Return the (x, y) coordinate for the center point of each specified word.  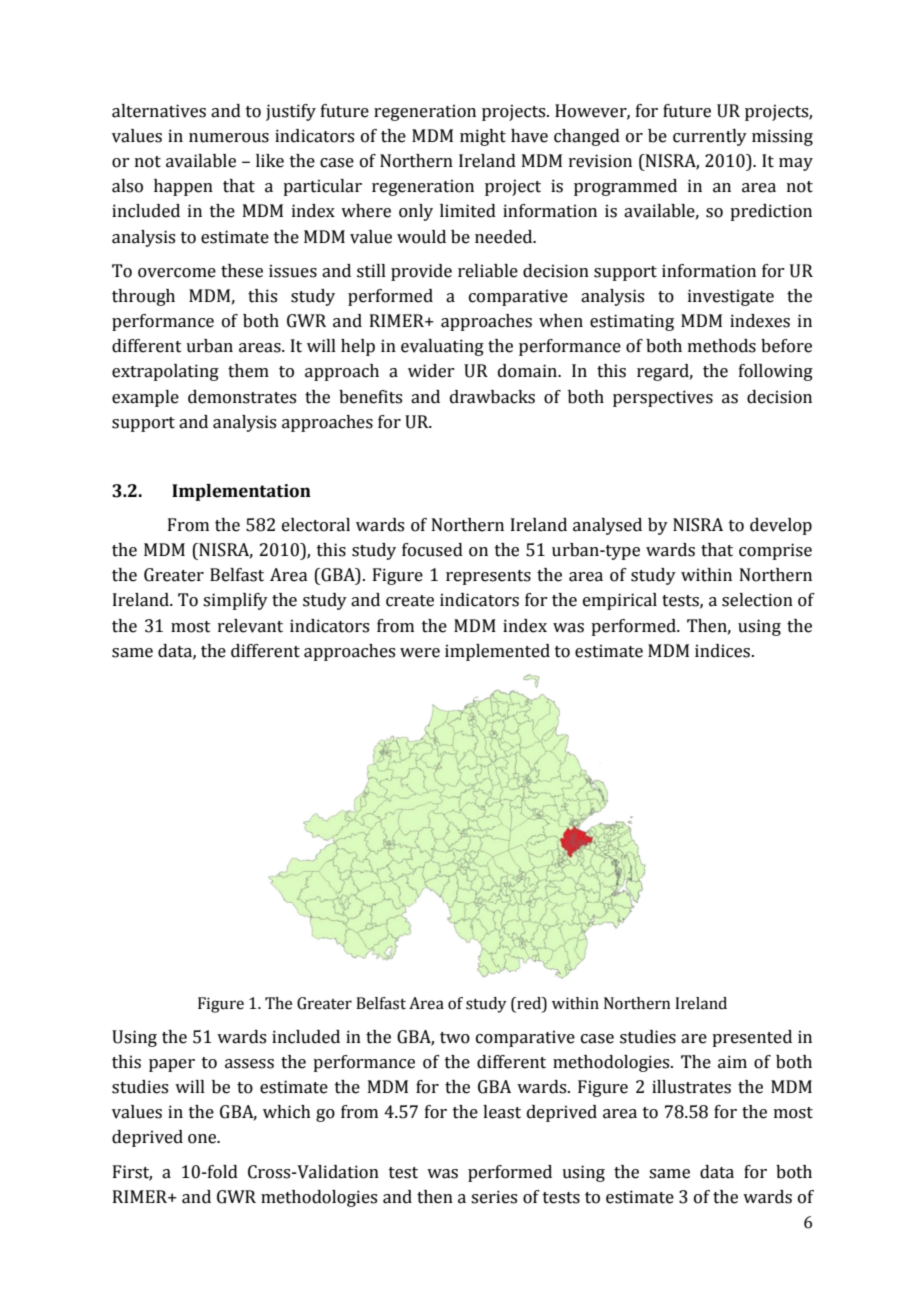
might (483, 137)
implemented (497, 652)
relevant (250, 626)
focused (432, 550)
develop (781, 526)
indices (724, 651)
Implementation (241, 492)
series (494, 1197)
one (203, 1139)
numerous (229, 138)
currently (710, 137)
